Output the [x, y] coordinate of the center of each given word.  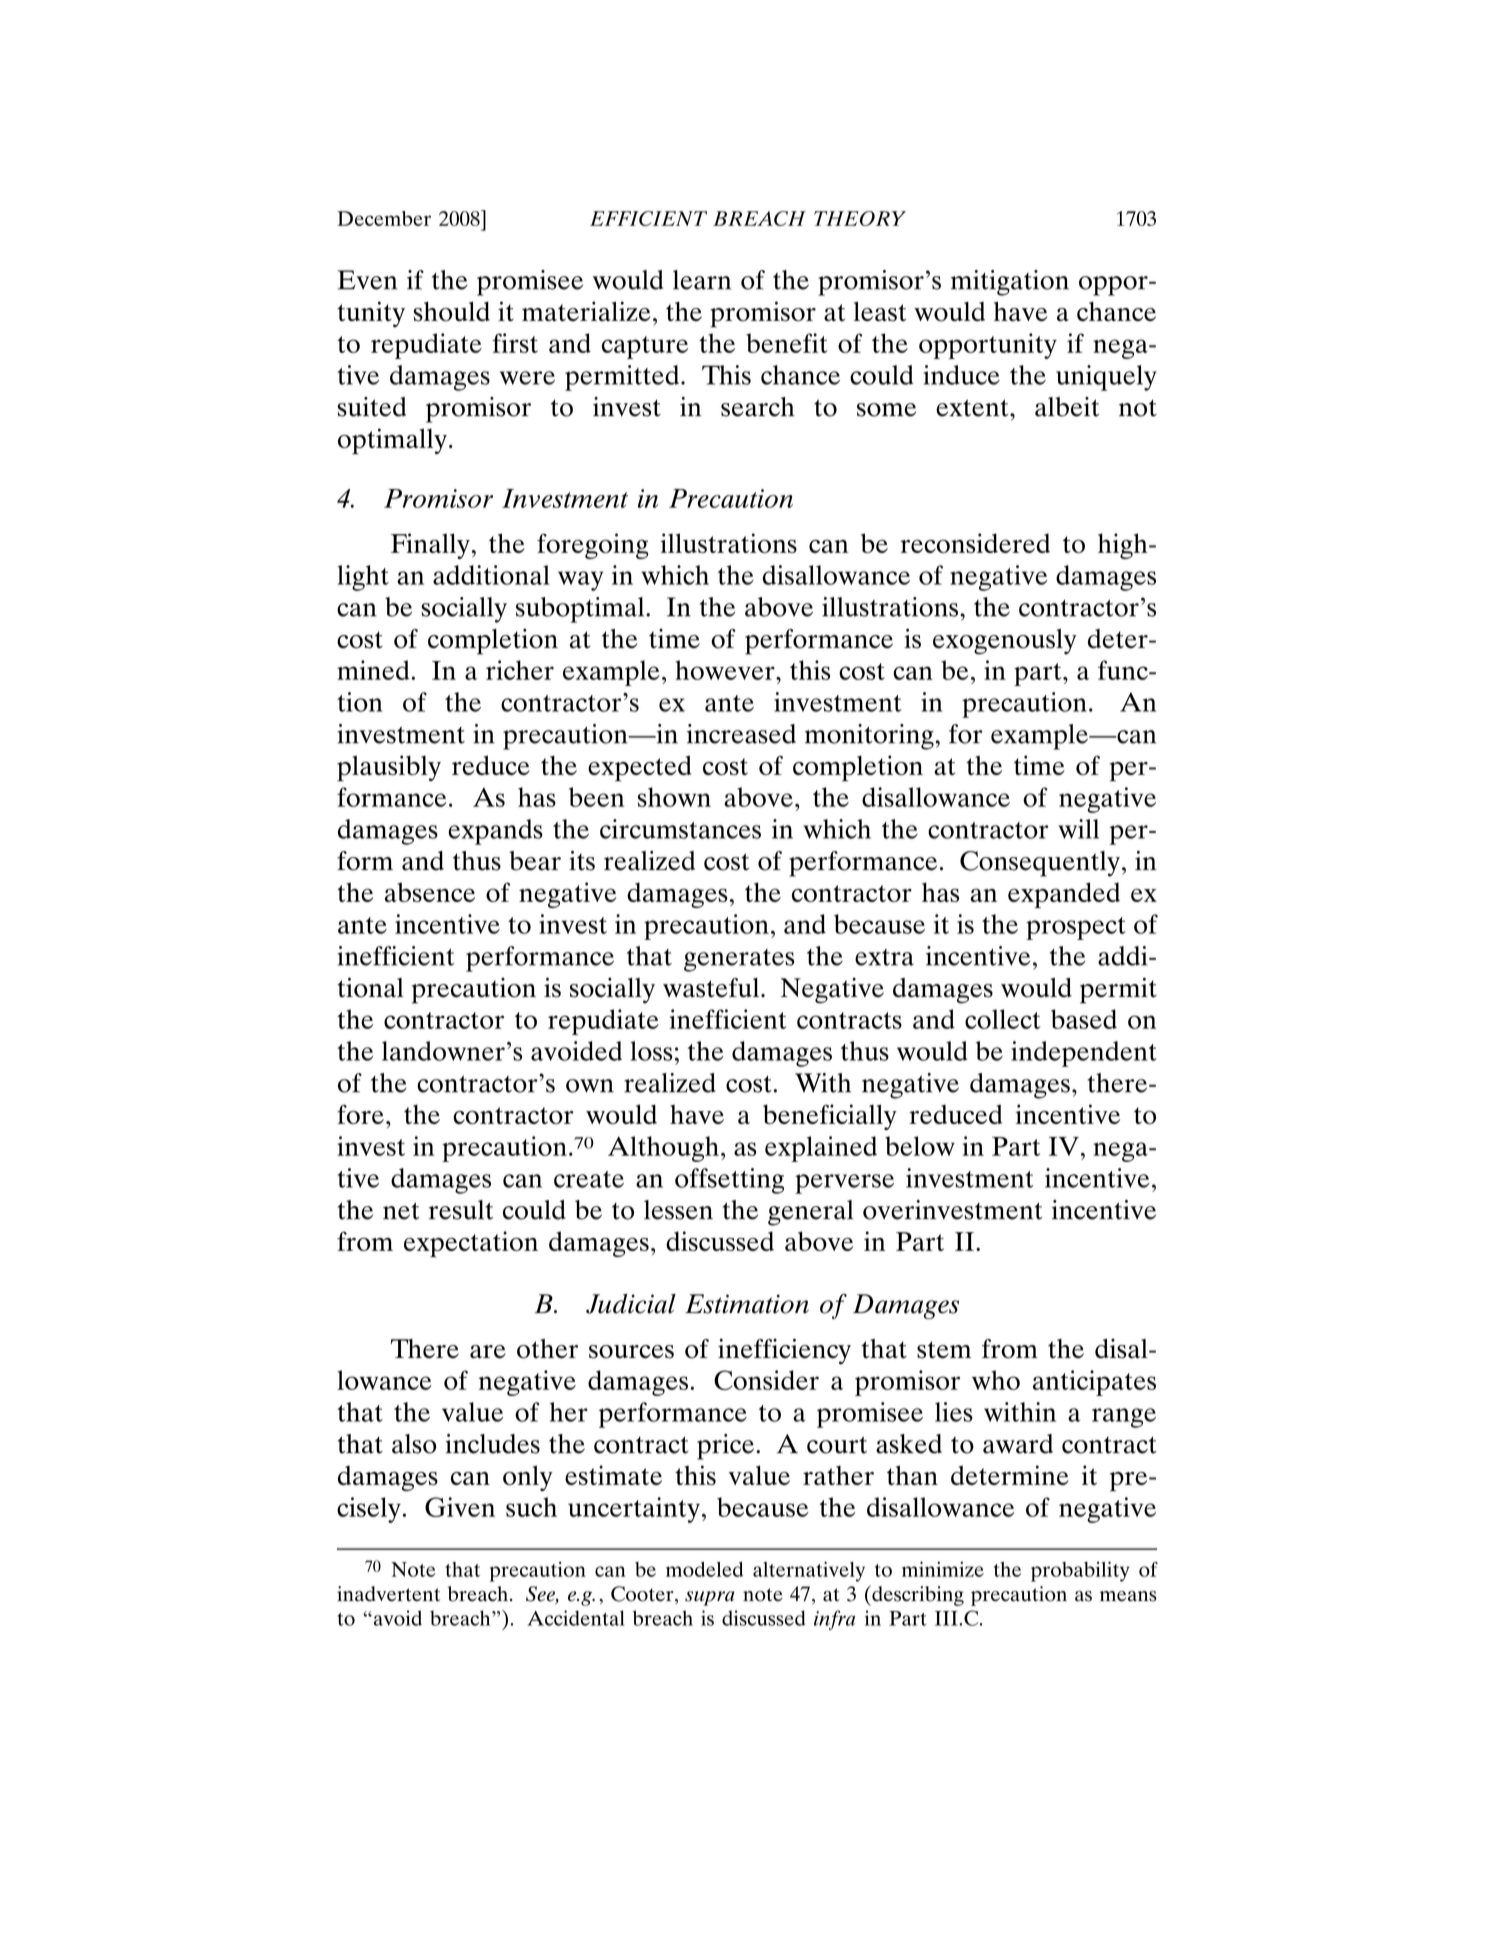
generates [739, 960]
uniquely [1106, 378]
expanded [1064, 895]
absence [430, 892]
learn [702, 280]
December [384, 218]
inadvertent [388, 1594]
